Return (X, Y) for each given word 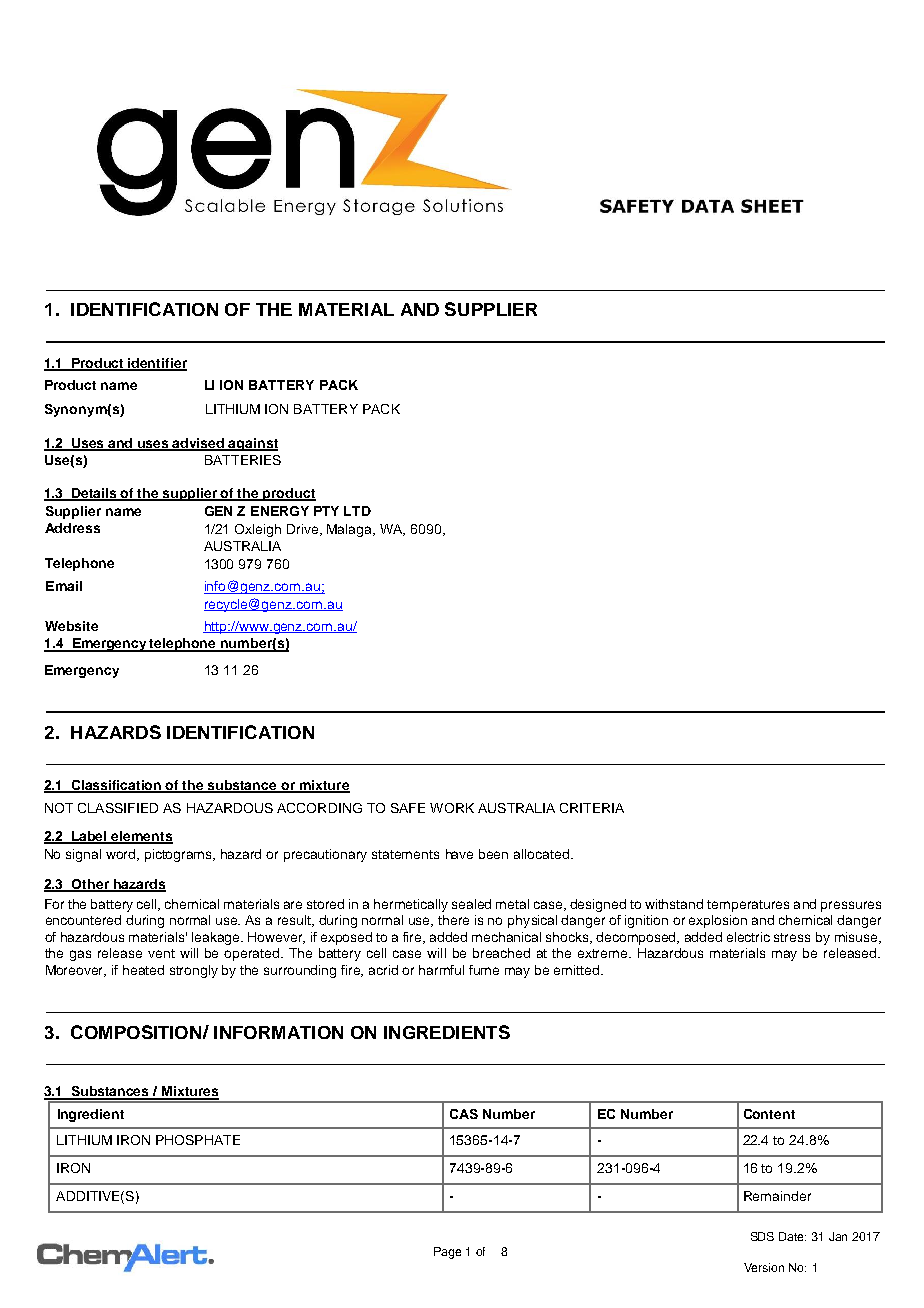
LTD (357, 511)
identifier (157, 364)
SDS (762, 1236)
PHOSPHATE (198, 1140)
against (252, 444)
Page (447, 1253)
